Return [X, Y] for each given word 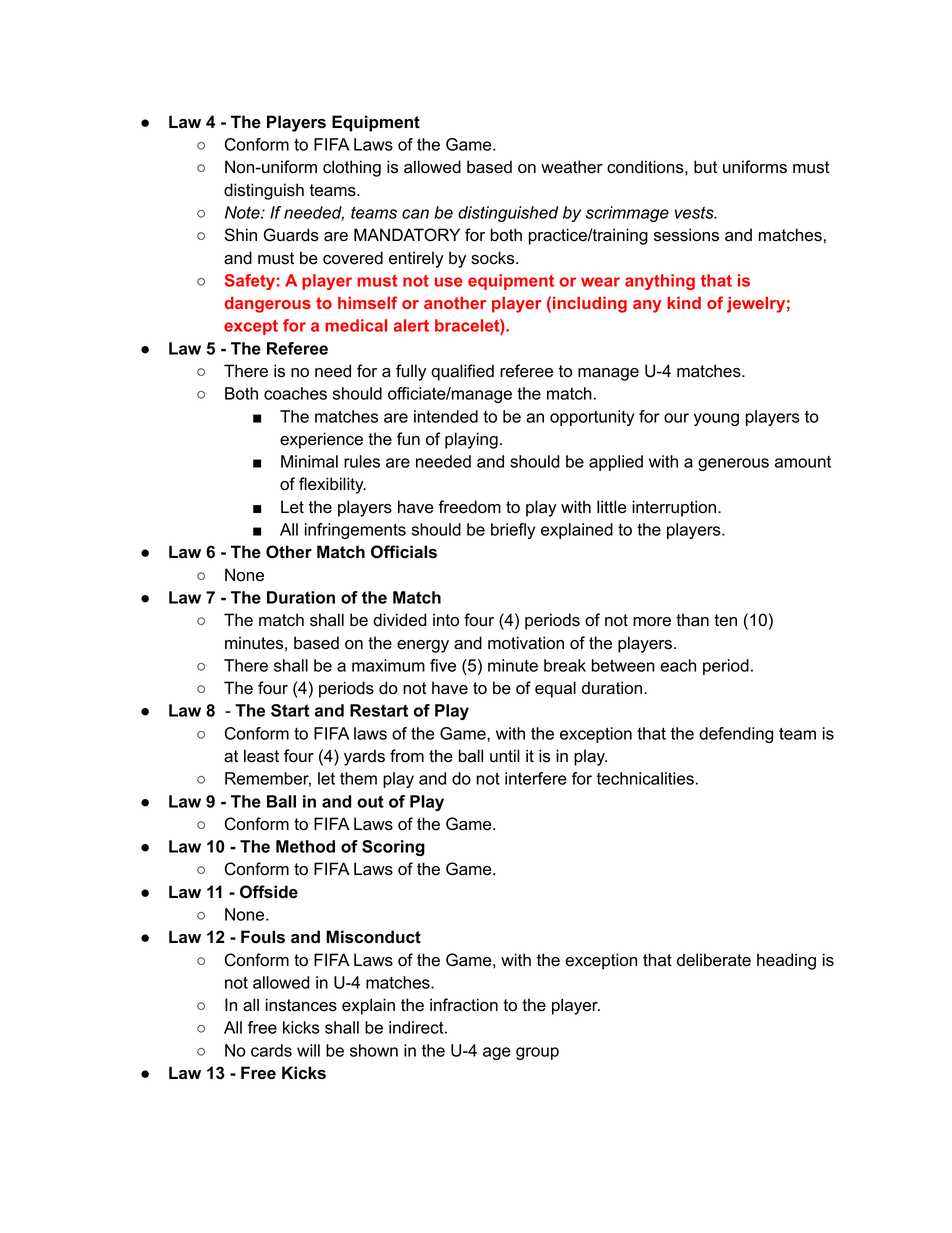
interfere [536, 778]
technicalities [645, 778]
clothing [352, 168]
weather [572, 167]
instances [301, 1005]
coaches [295, 393]
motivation [526, 643]
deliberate [714, 960]
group [537, 1053]
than [692, 620]
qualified [462, 372]
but [705, 167]
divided [400, 620]
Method [305, 846]
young [716, 419]
